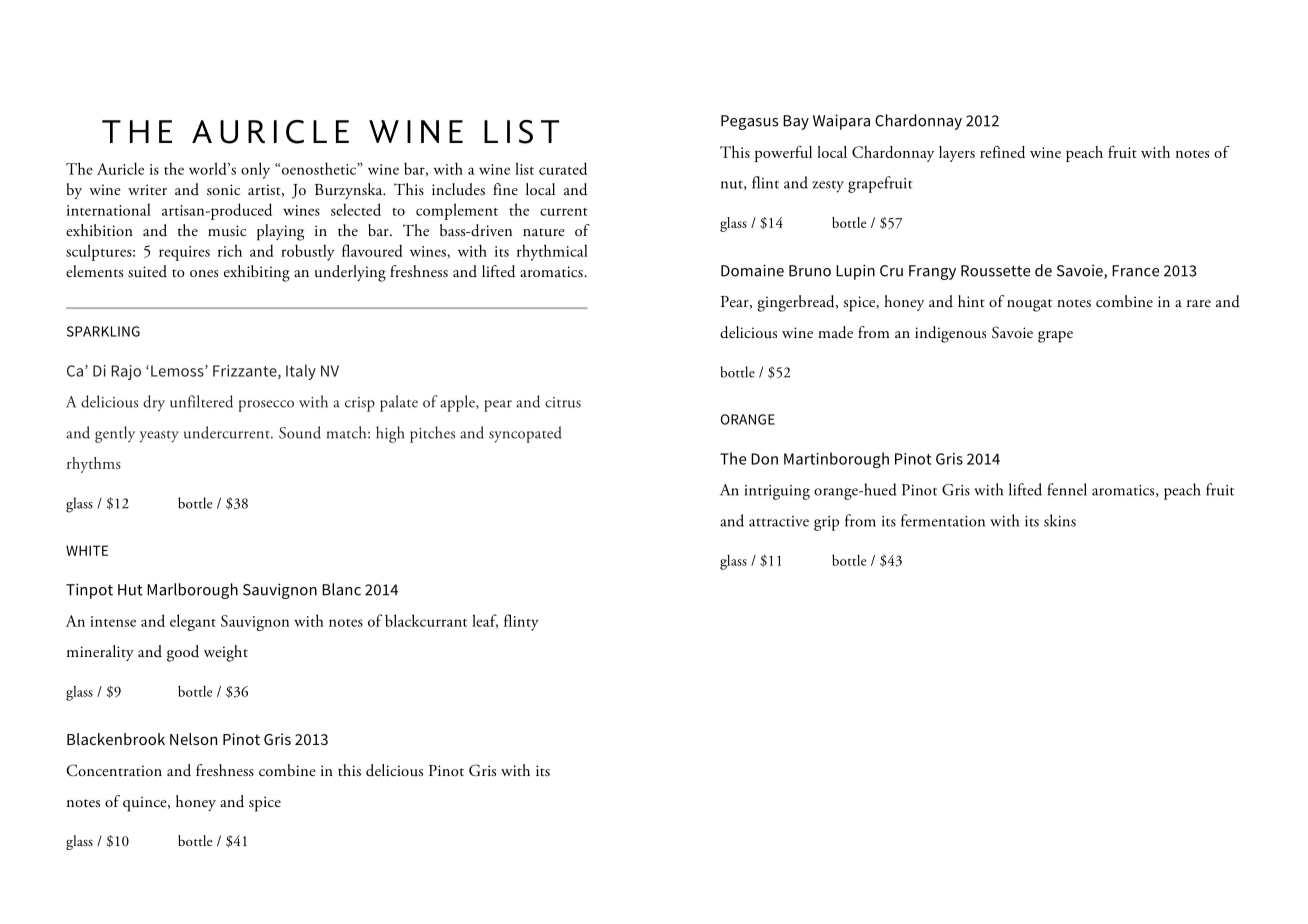  I want to click on curated, so click(563, 168).
